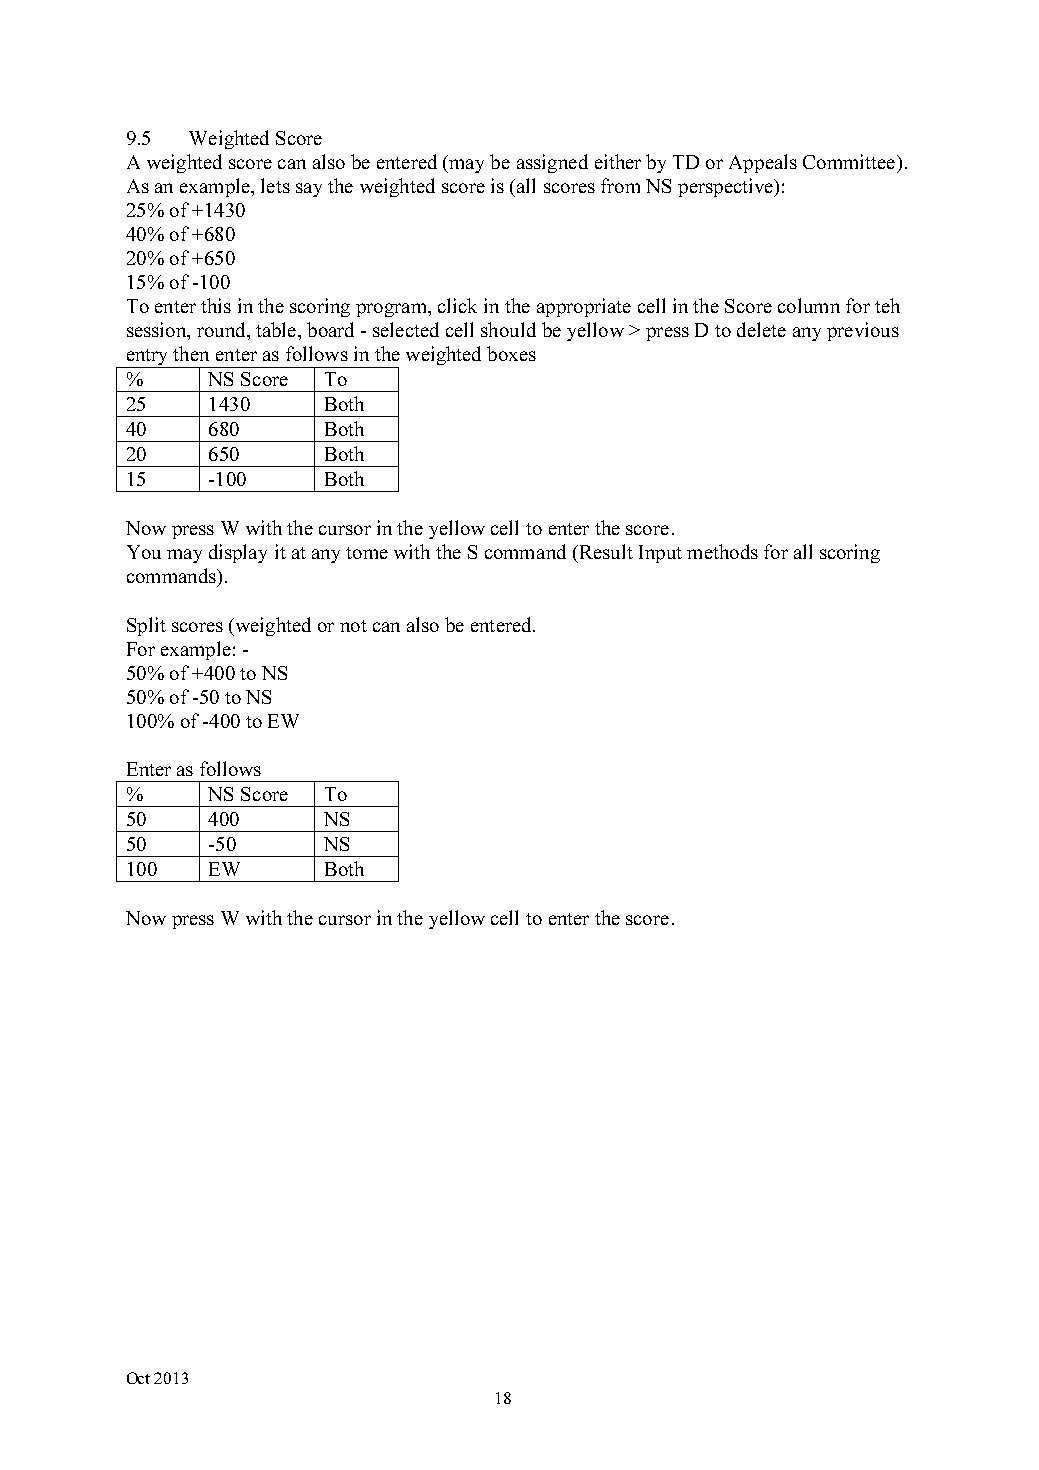 This image has width=1039, height=1470. I want to click on Result, so click(605, 551).
